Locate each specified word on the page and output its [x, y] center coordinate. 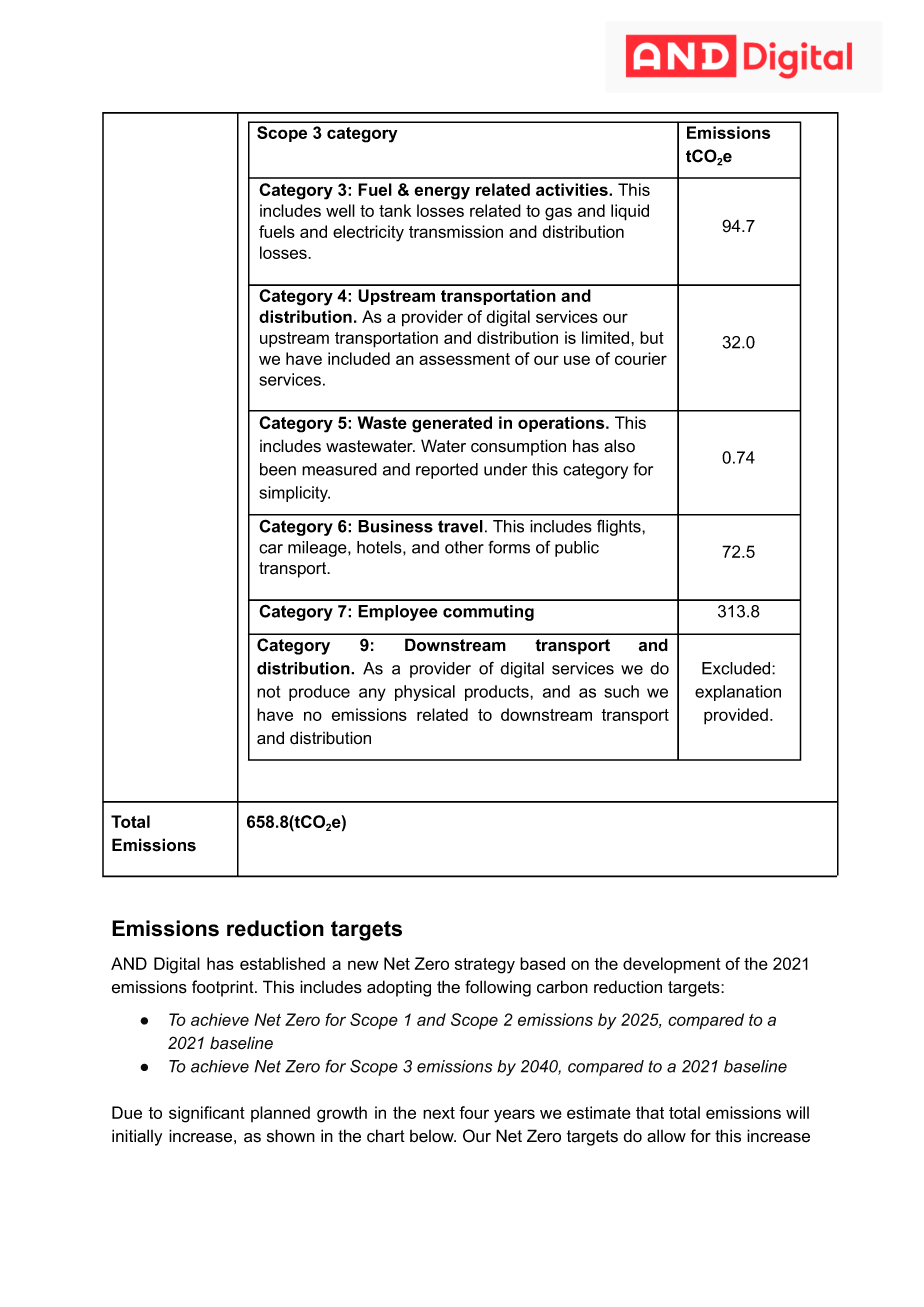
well [340, 210]
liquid [630, 212]
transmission [456, 231]
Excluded [737, 668]
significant [207, 1114]
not [268, 691]
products [498, 693]
